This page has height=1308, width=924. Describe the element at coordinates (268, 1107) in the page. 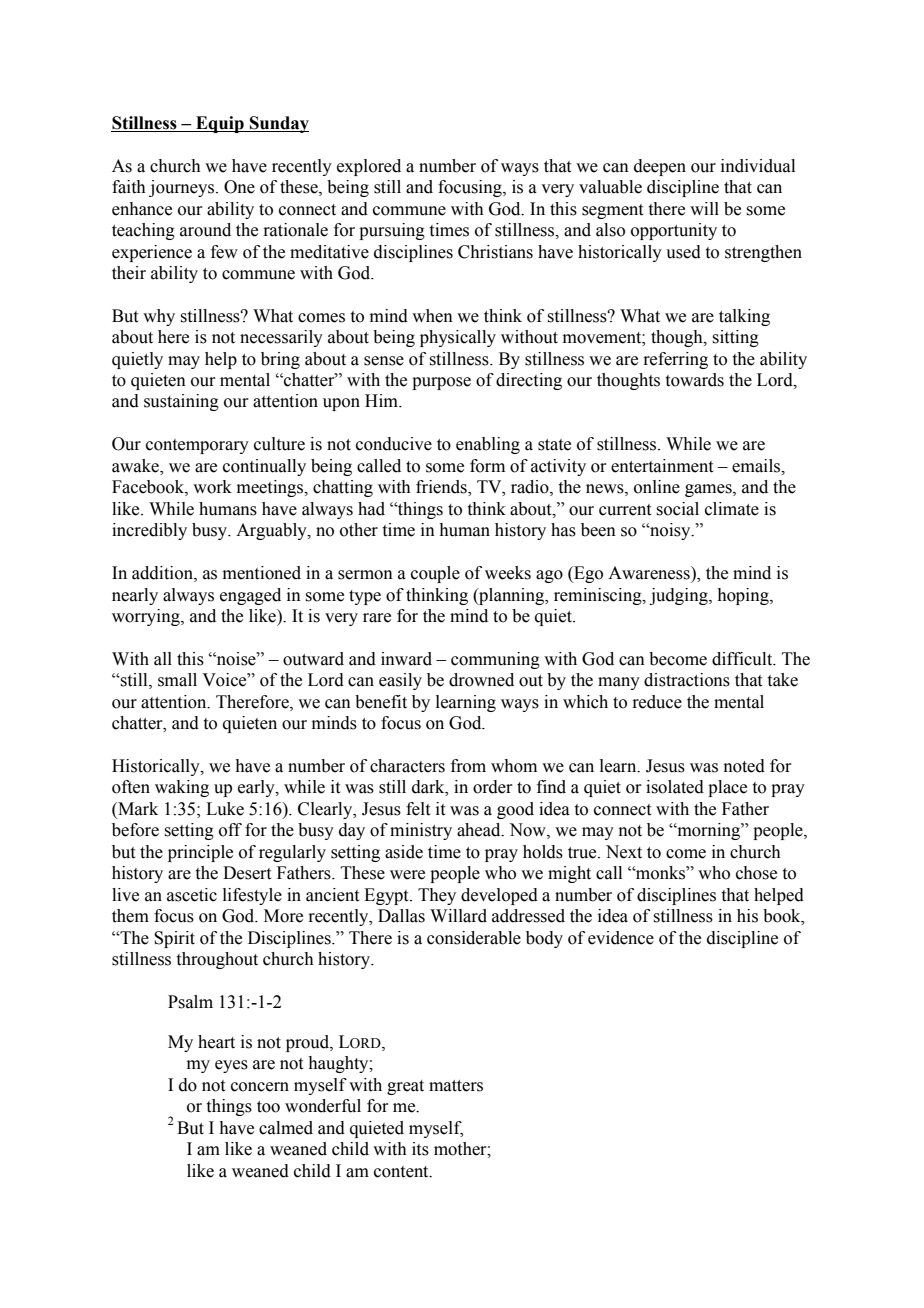

I see `too` at that location.
